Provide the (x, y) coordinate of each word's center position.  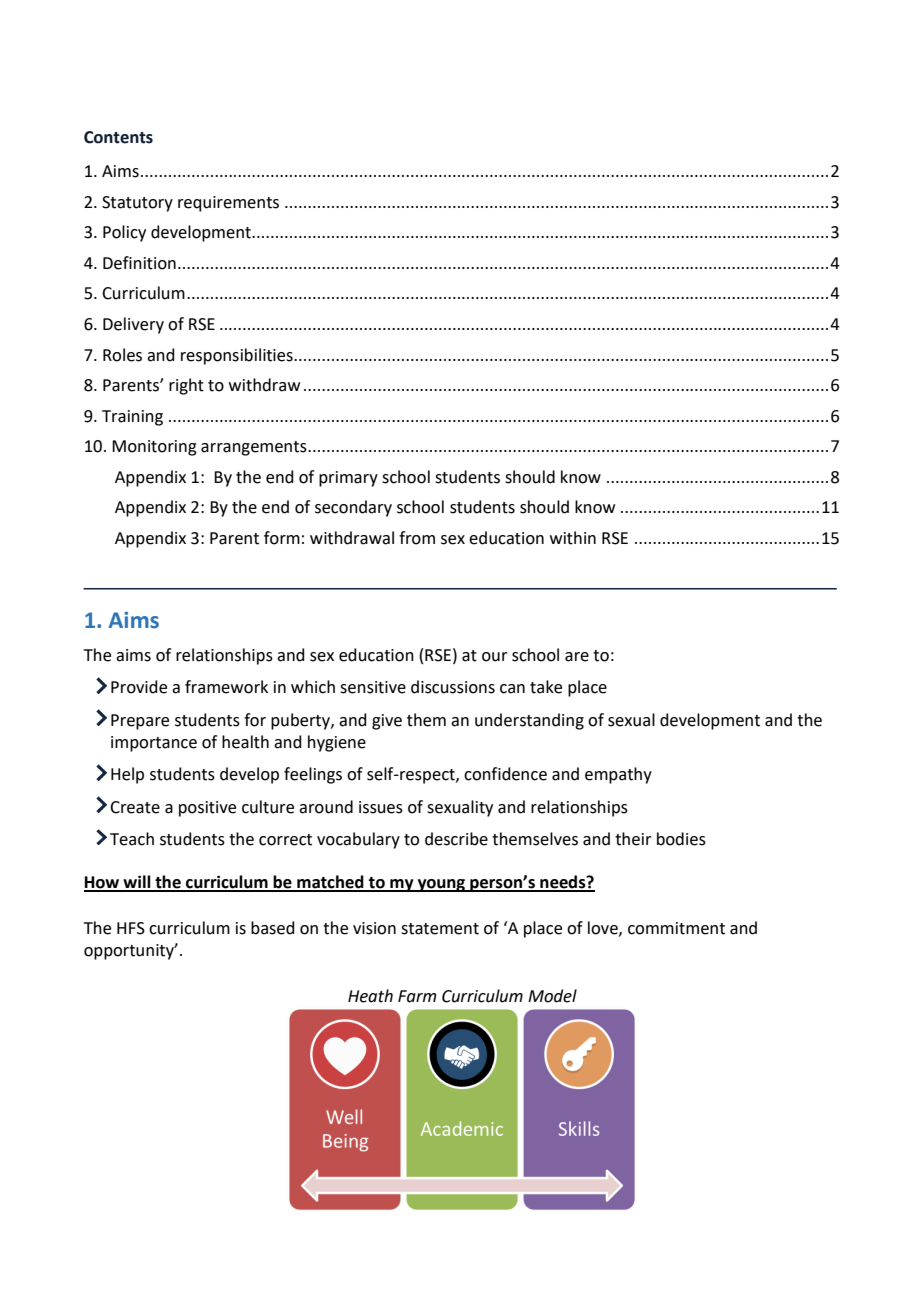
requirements (228, 204)
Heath (370, 996)
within (573, 538)
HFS (131, 928)
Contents (118, 137)
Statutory (137, 204)
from (417, 538)
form (282, 538)
